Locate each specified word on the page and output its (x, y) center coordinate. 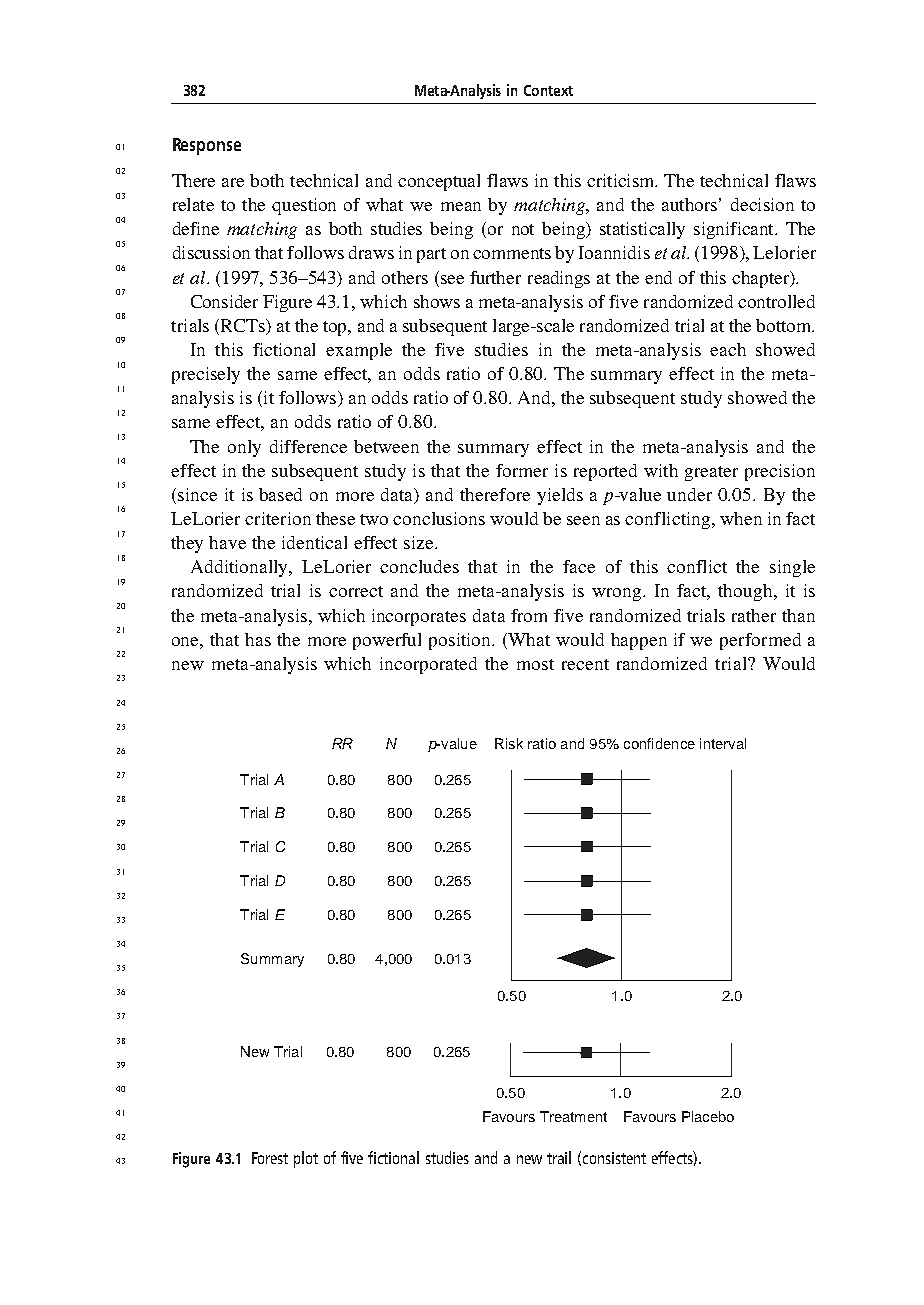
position (461, 641)
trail (559, 1157)
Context (548, 90)
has (258, 639)
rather (754, 615)
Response (207, 146)
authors (689, 204)
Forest (270, 1158)
